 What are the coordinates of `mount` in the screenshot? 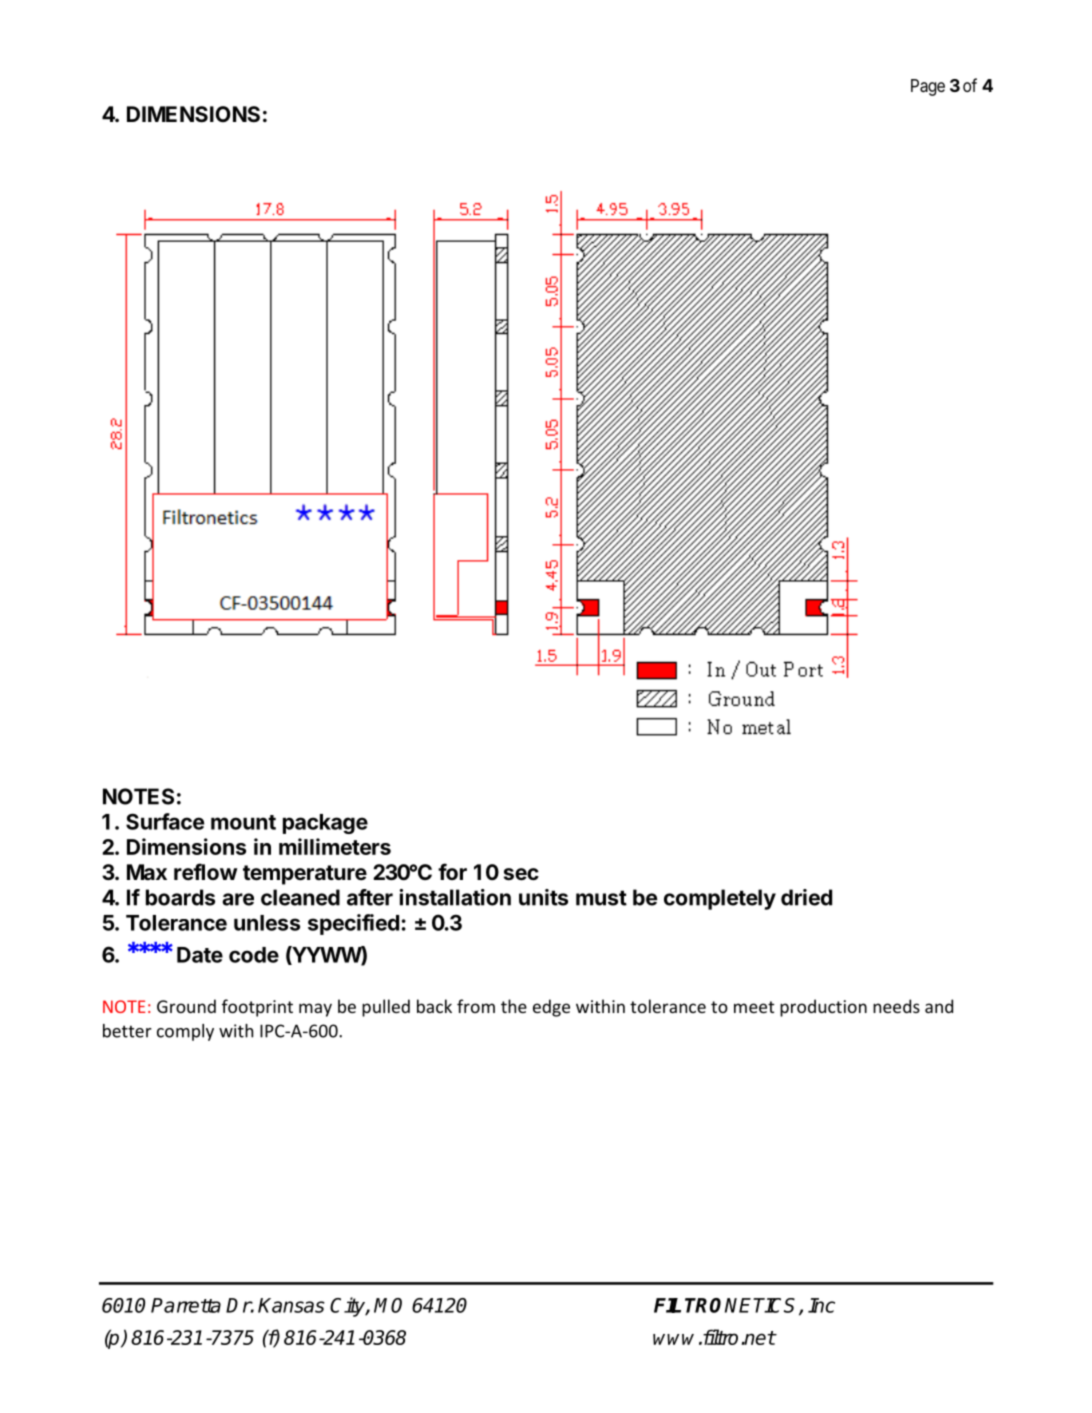 It's located at (243, 822).
